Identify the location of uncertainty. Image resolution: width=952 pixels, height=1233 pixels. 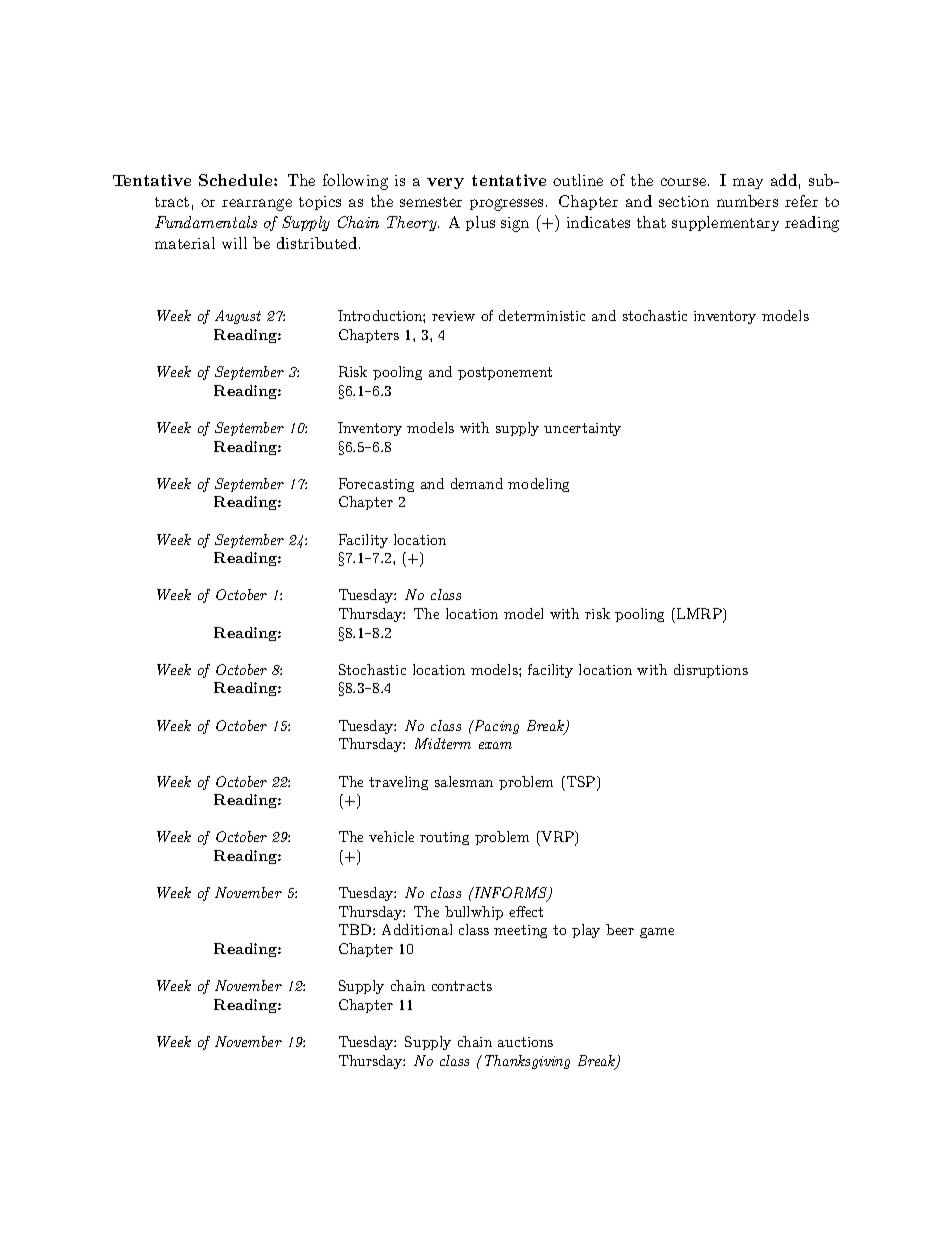
(582, 429).
